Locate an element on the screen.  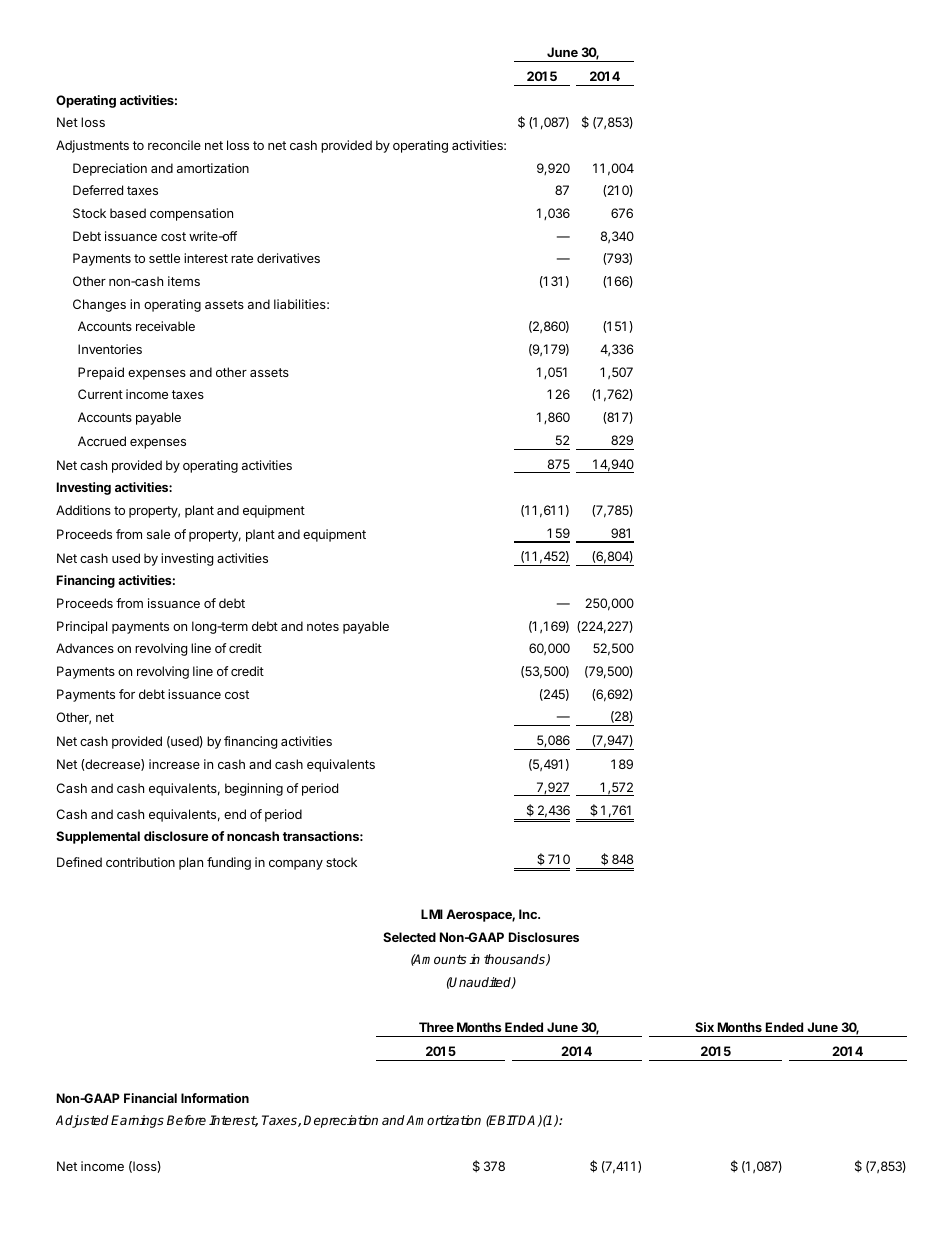
reconcile is located at coordinates (174, 145).
